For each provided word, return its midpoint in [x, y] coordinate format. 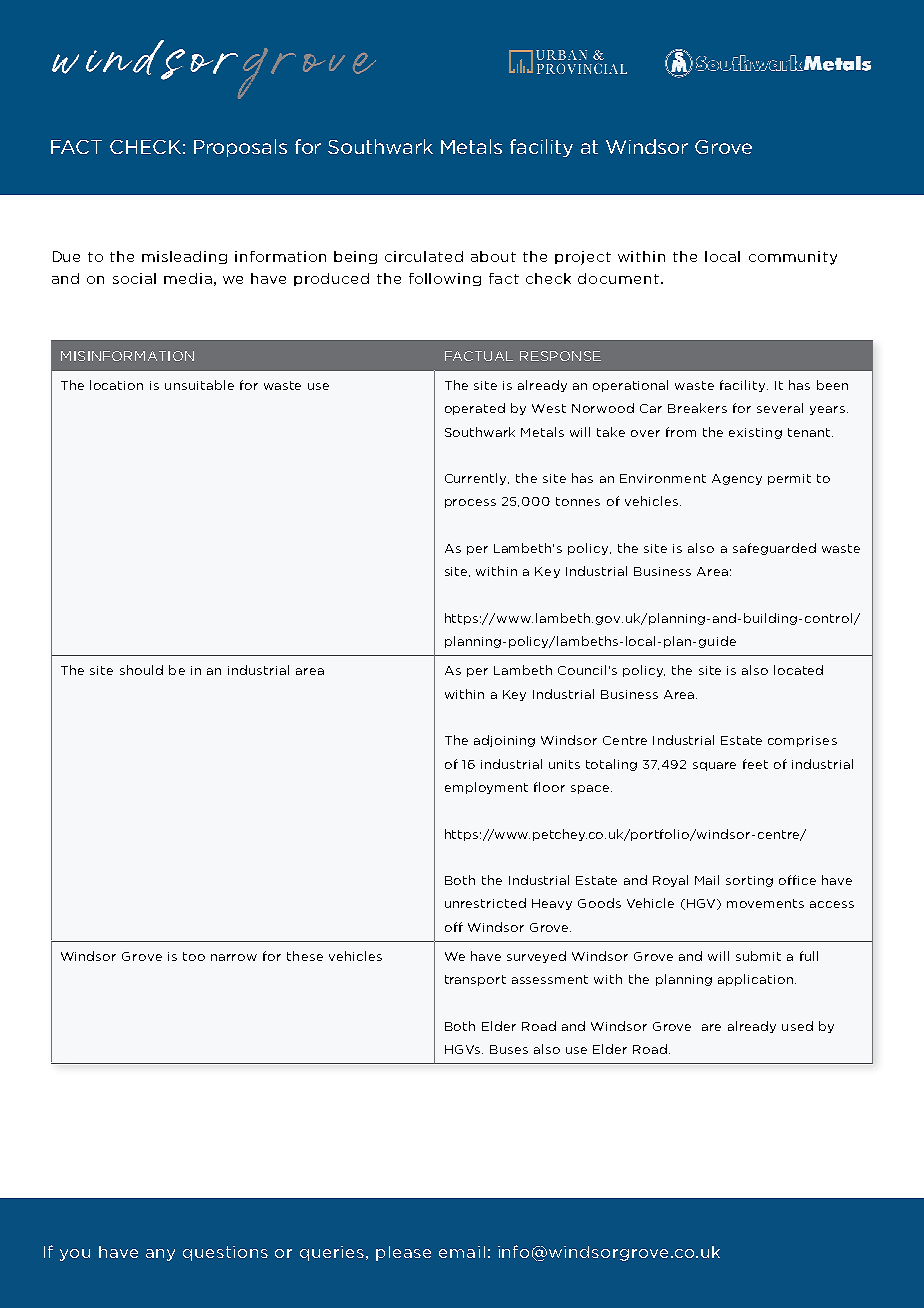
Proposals [240, 148]
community [793, 258]
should [141, 670]
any [160, 1255]
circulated [424, 256]
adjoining [504, 741]
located [798, 670]
